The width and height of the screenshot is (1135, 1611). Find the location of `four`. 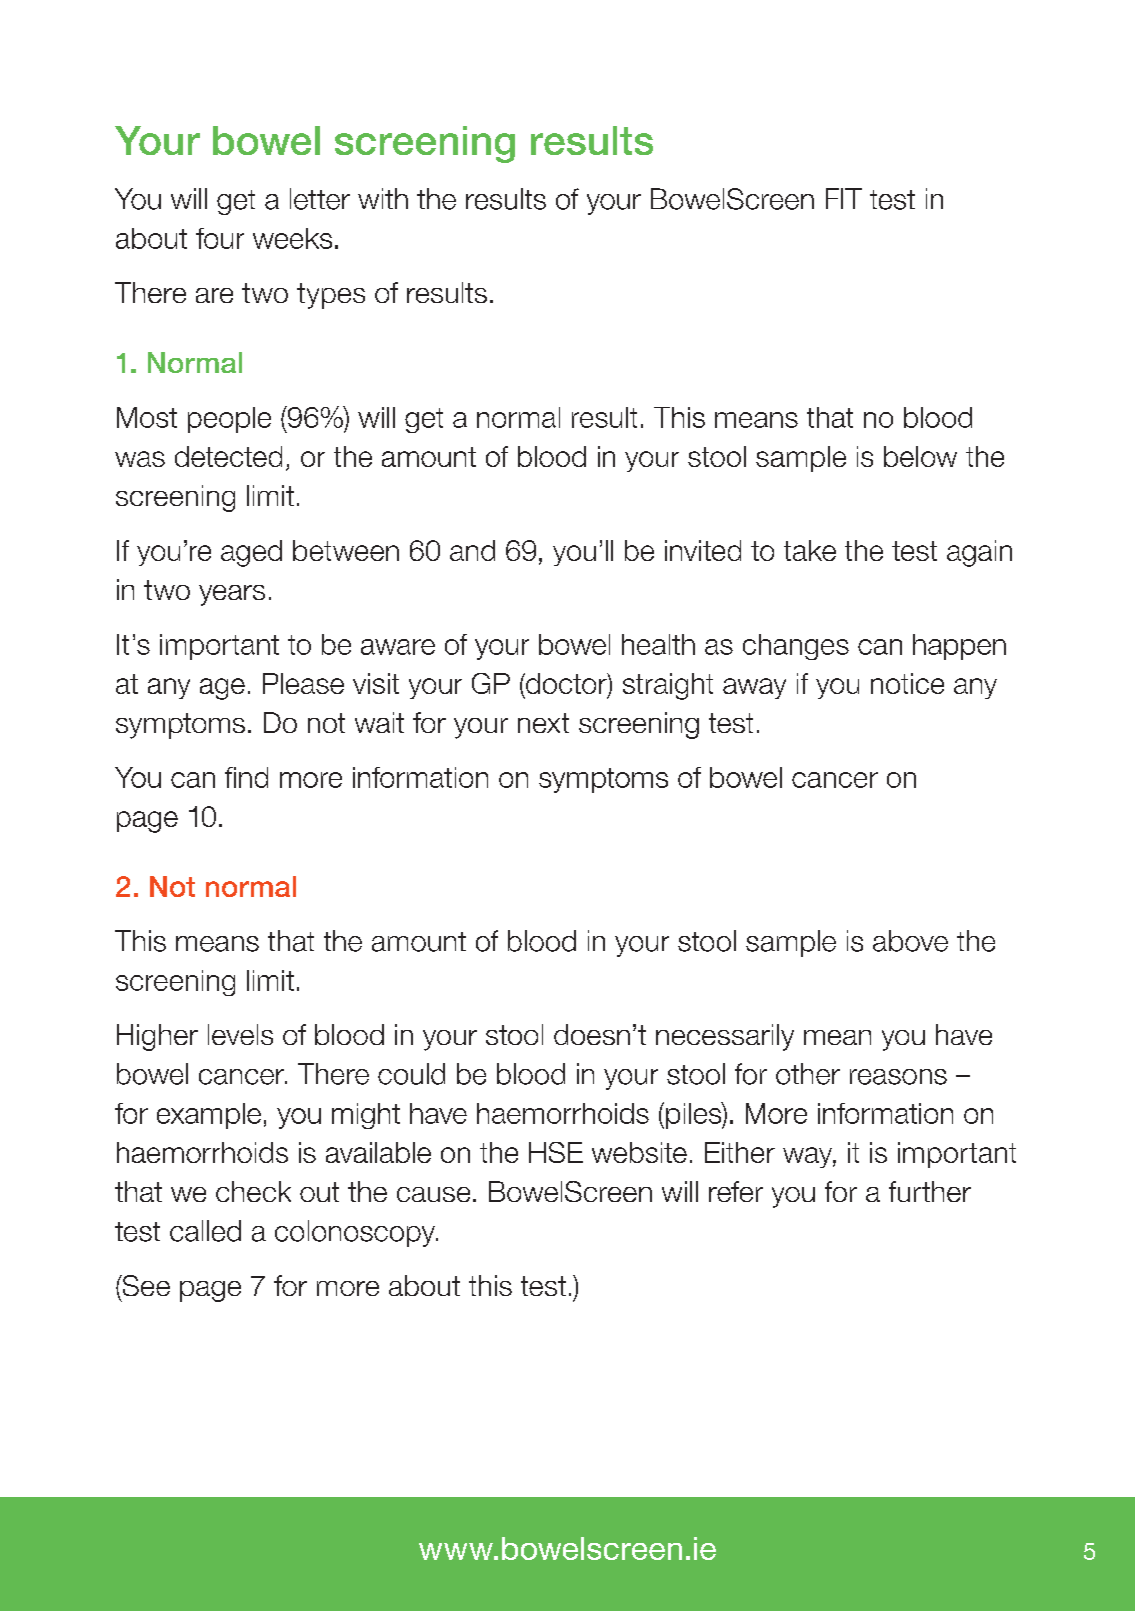

four is located at coordinates (220, 238).
